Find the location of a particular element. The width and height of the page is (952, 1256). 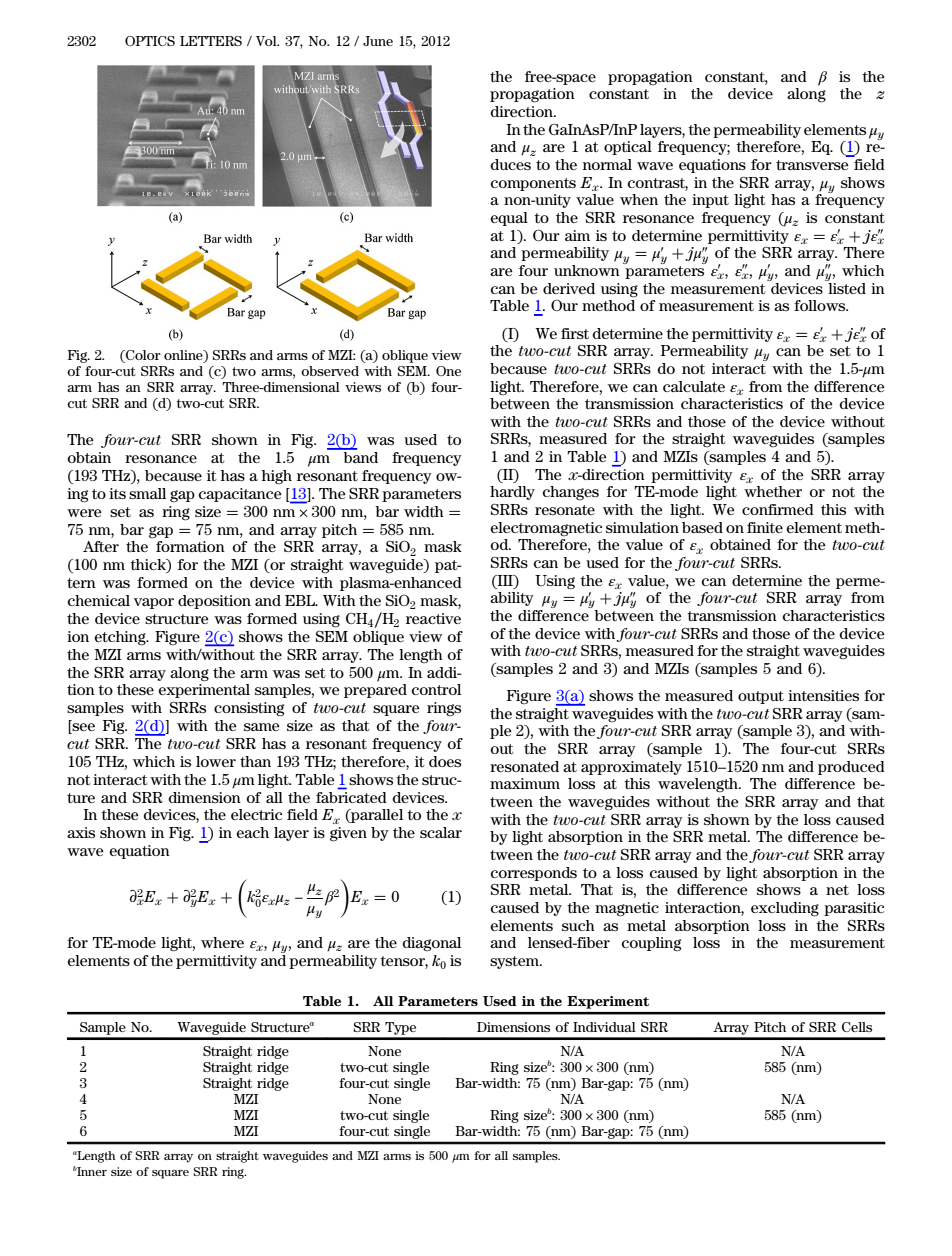

transverse is located at coordinates (812, 165).
